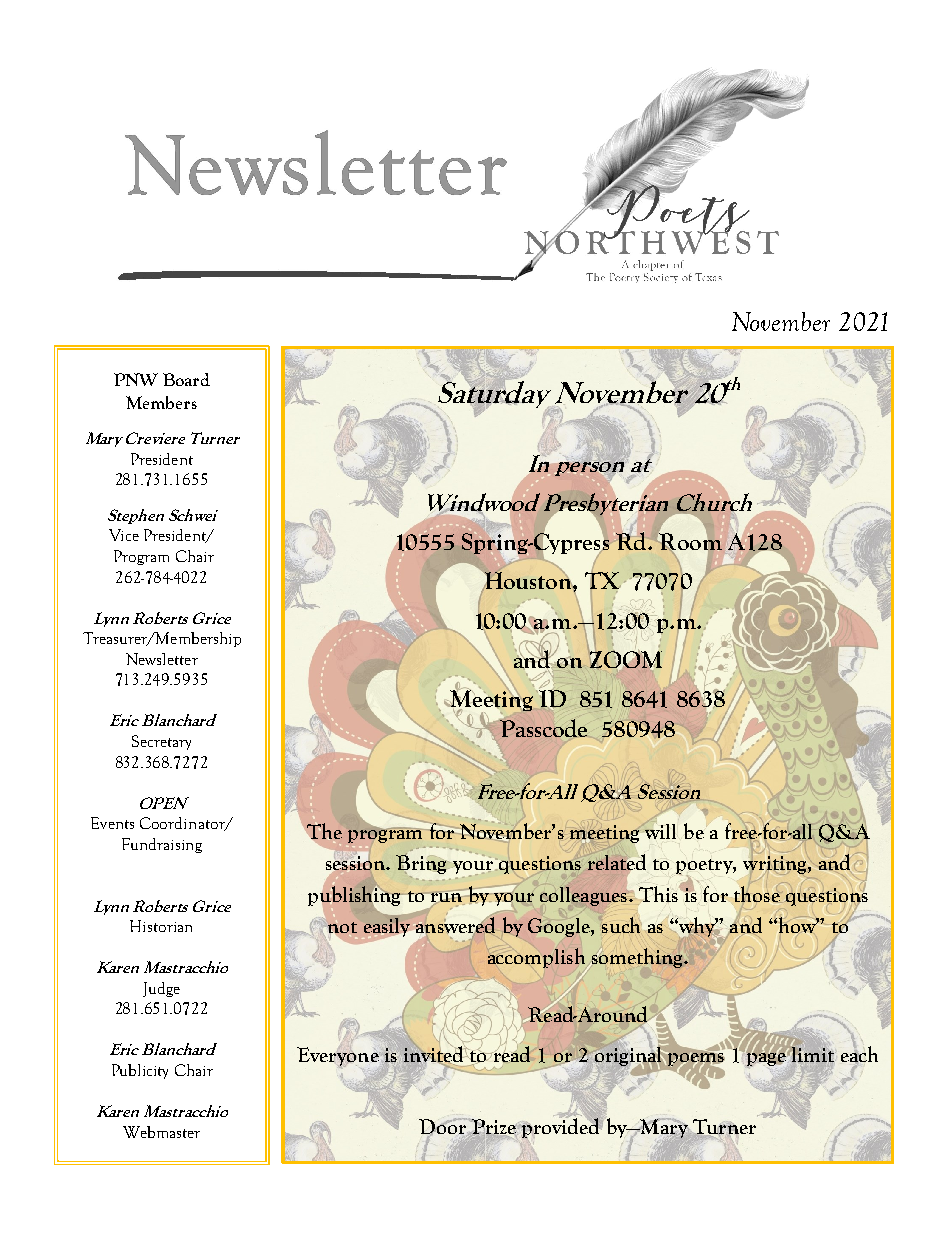 The image size is (952, 1233). What do you see at coordinates (161, 742) in the screenshot?
I see `Secretary` at bounding box center [161, 742].
